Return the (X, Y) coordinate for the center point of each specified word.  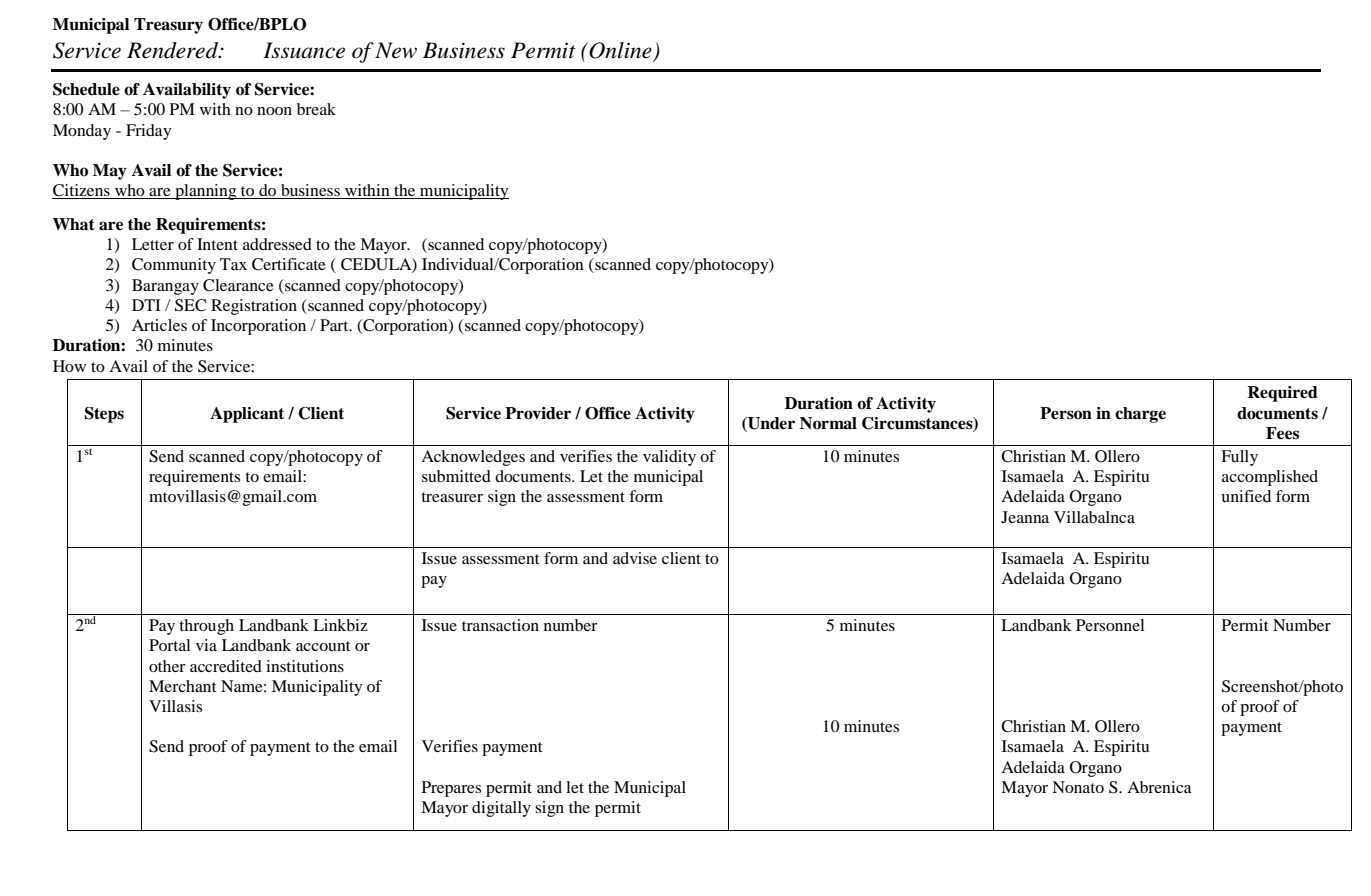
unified (1246, 496)
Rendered (174, 50)
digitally (501, 809)
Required (1282, 394)
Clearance (238, 285)
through (206, 627)
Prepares (451, 789)
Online (621, 51)
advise (635, 558)
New (396, 50)
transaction (500, 625)
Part (335, 325)
